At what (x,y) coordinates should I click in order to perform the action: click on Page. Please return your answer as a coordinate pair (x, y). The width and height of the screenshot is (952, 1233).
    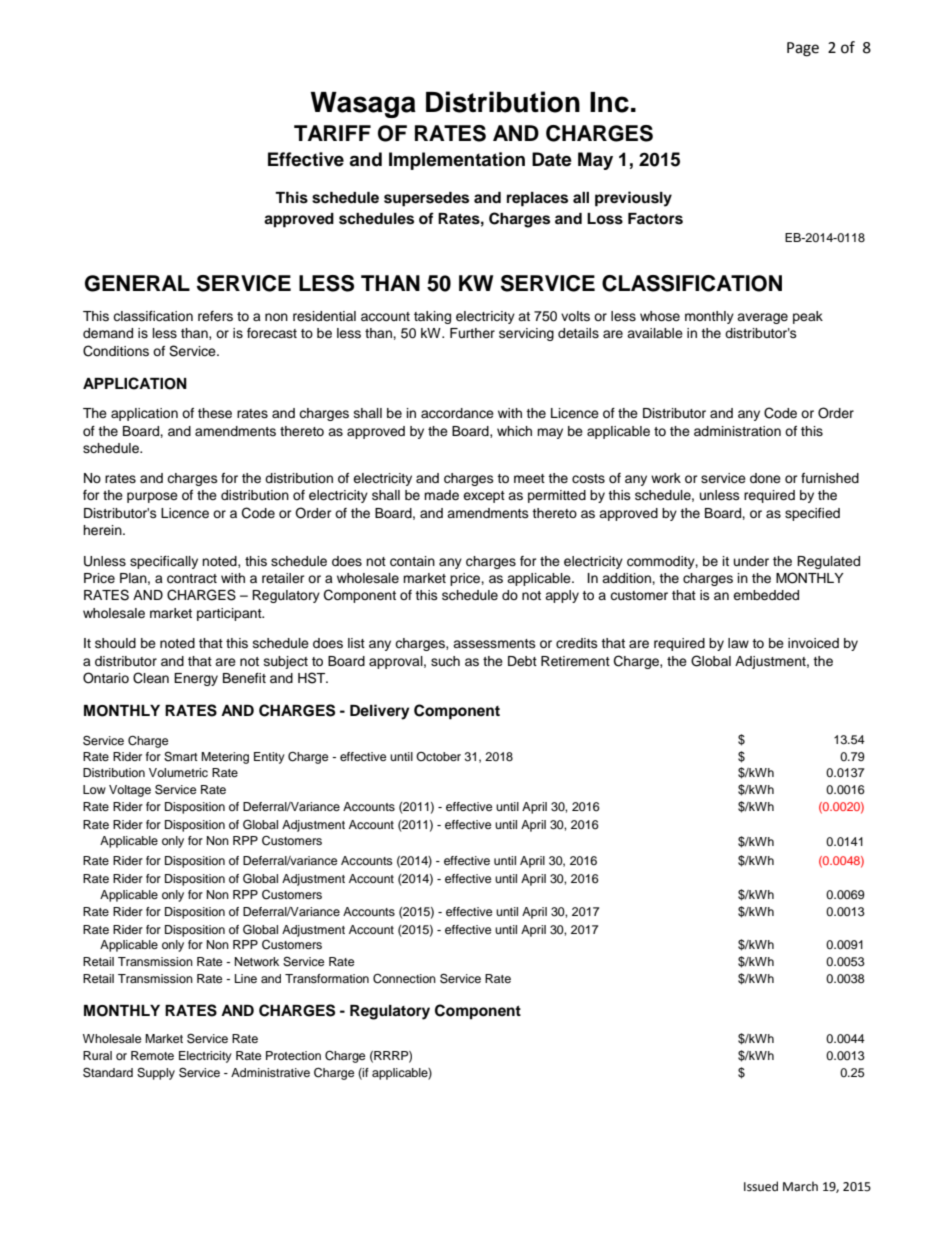
    Looking at the image, I should click on (803, 49).
